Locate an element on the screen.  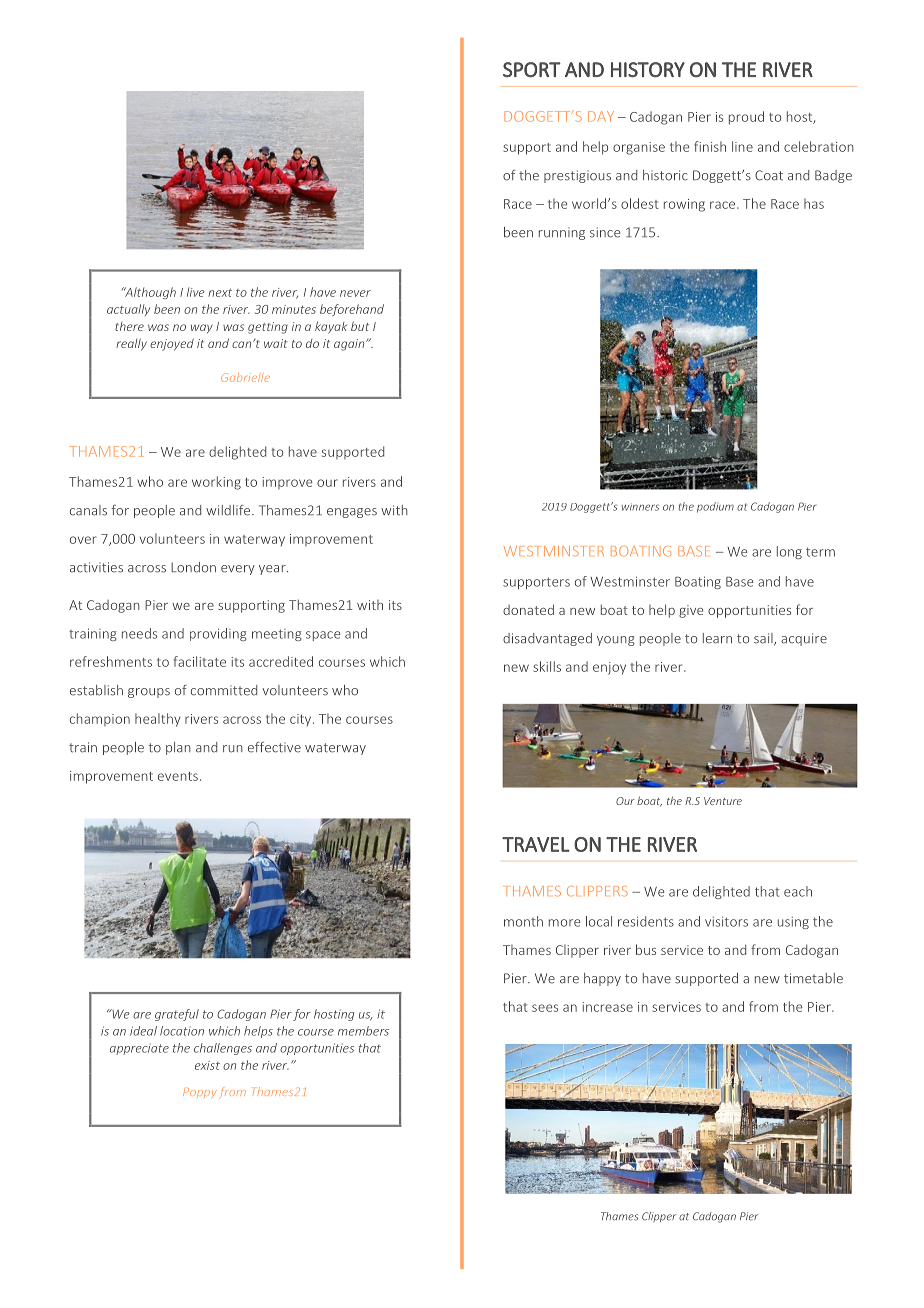
really is located at coordinates (131, 344).
